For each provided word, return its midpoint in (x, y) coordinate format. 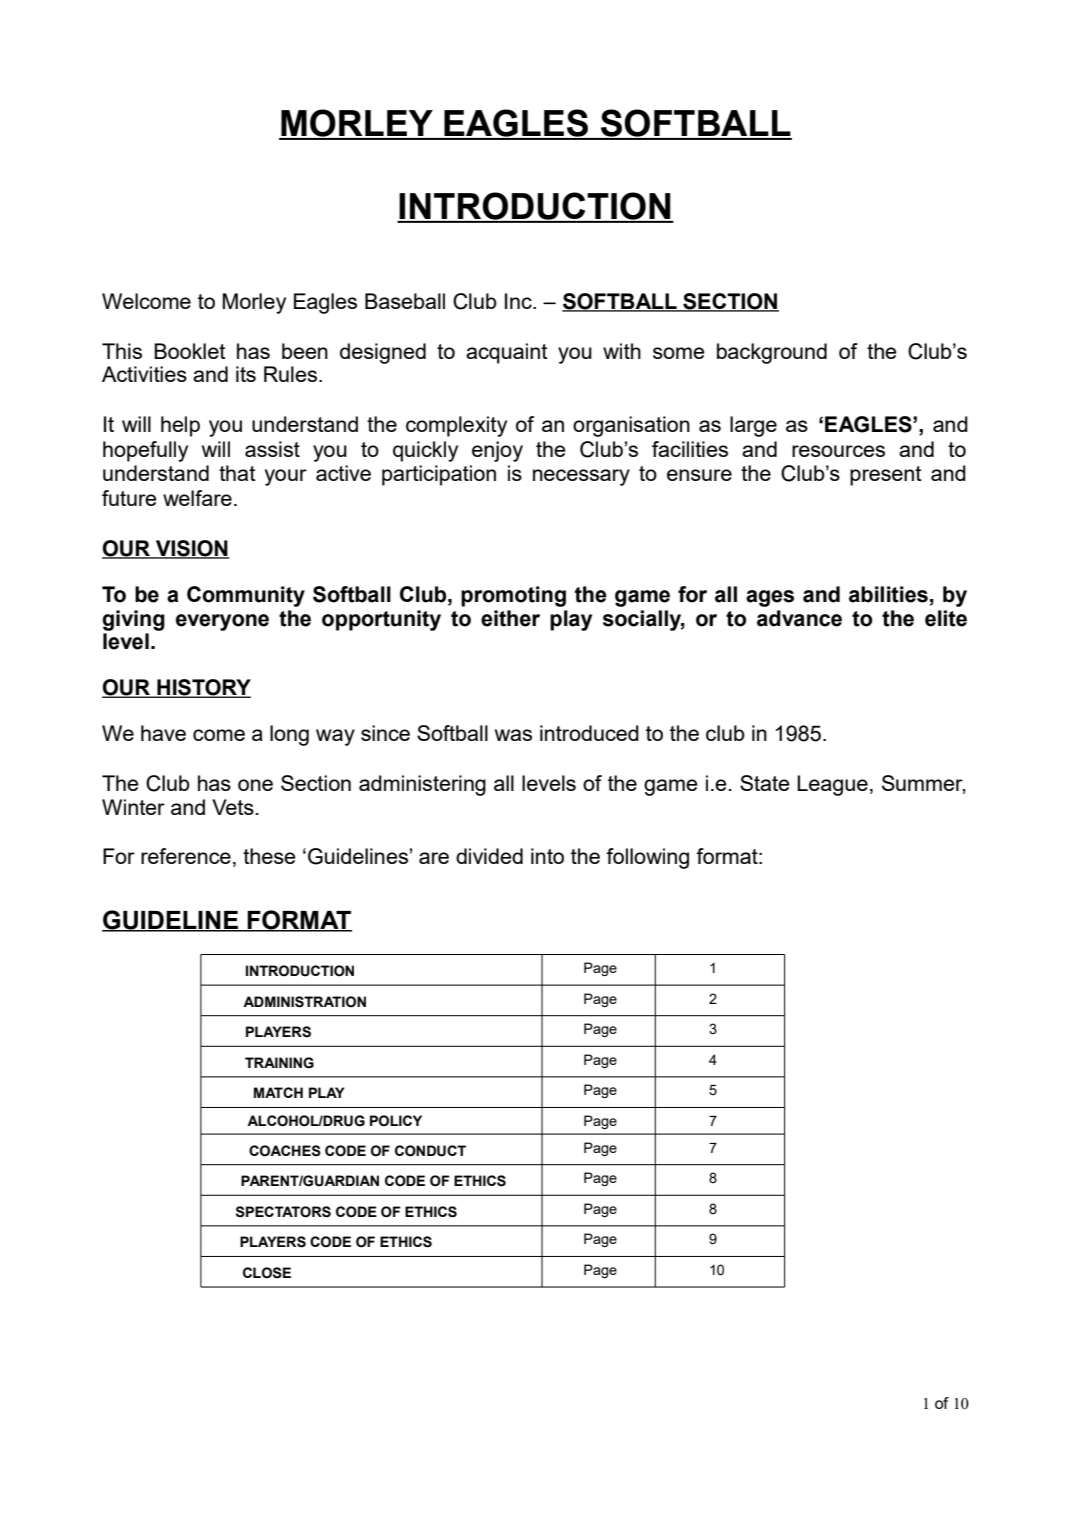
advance (799, 618)
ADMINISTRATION (304, 1002)
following (647, 858)
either (510, 618)
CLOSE (267, 1273)
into (547, 856)
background (772, 353)
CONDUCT (430, 1151)
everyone (222, 622)
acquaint (507, 353)
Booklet (190, 351)
